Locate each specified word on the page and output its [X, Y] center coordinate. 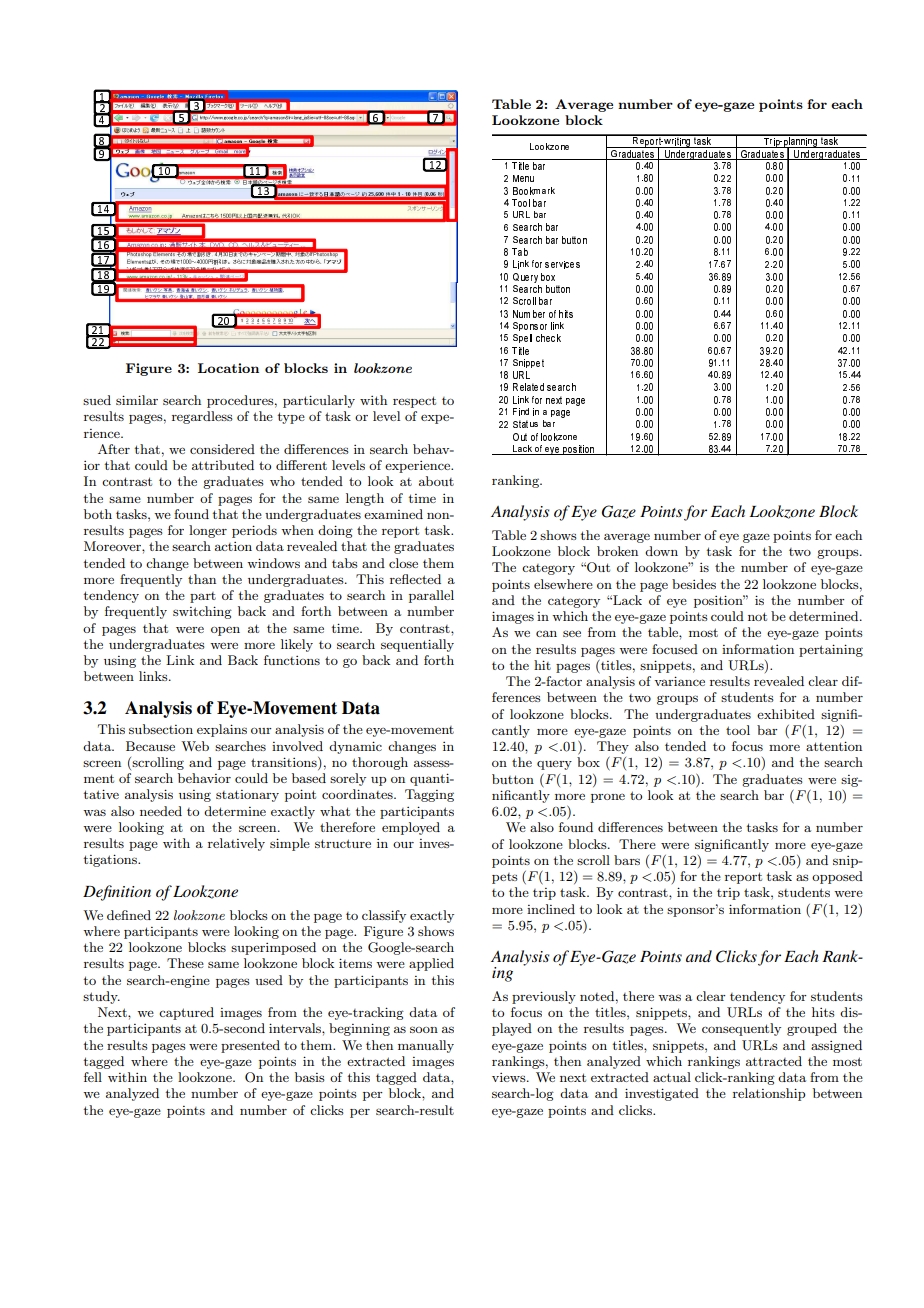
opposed [837, 877]
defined [129, 915]
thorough [380, 763]
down [661, 551]
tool [738, 730]
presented [250, 1046]
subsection [161, 729]
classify [384, 916]
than [202, 579]
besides [694, 584]
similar [137, 400]
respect [414, 402]
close [403, 563]
